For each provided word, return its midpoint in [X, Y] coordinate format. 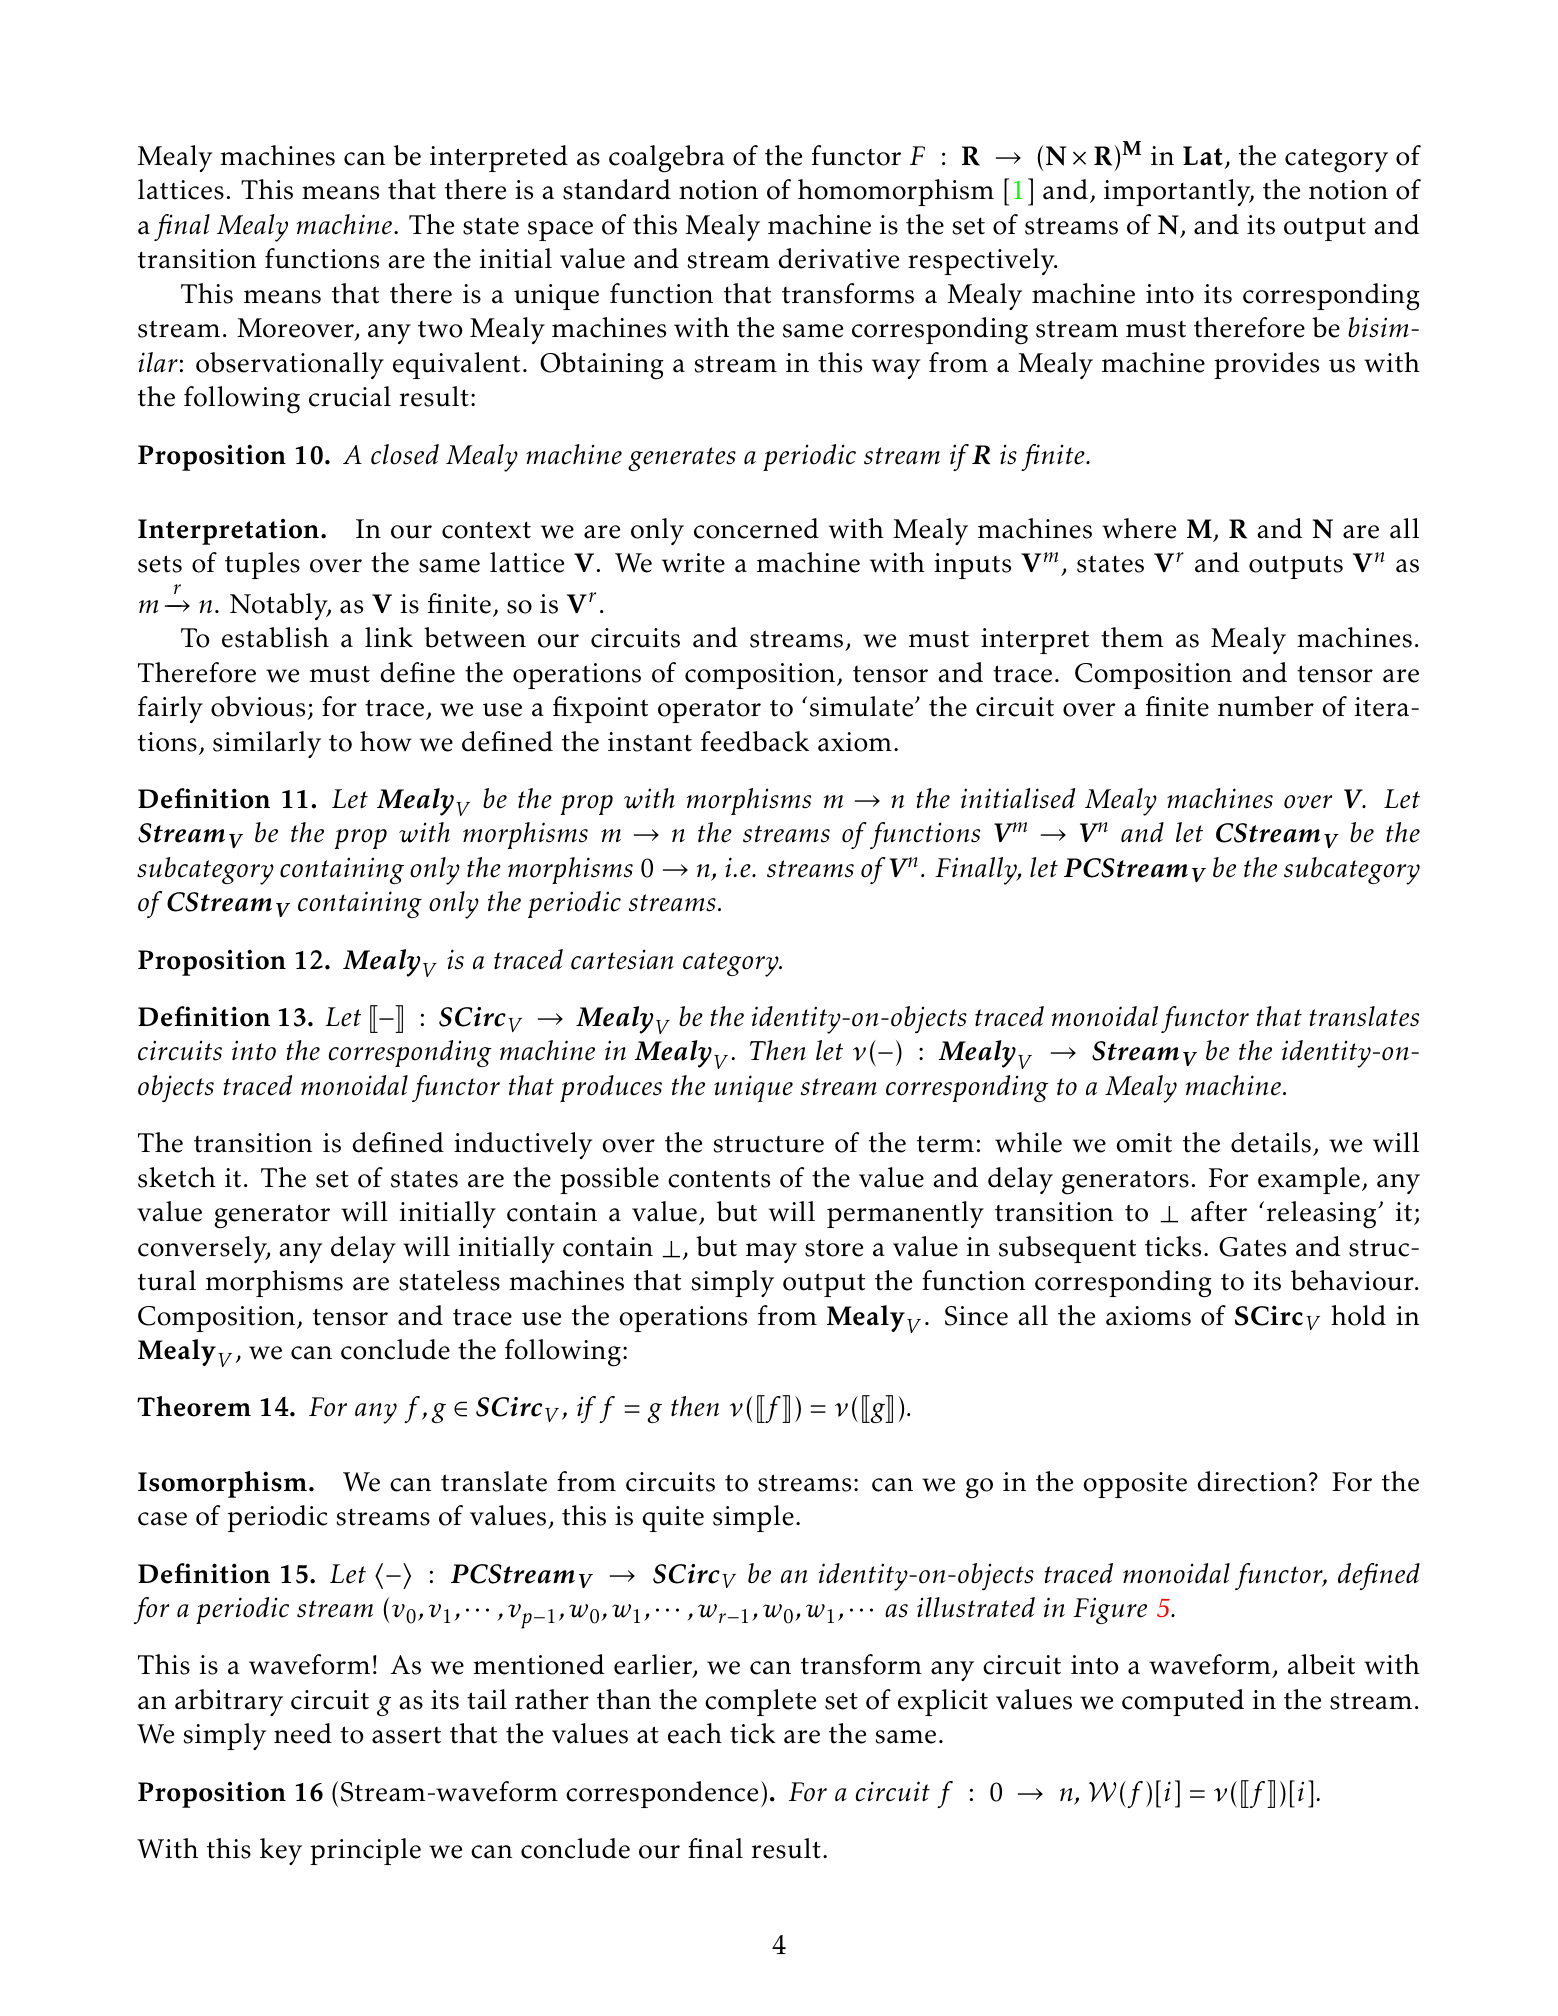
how [386, 741]
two [440, 329]
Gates [1252, 1247]
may [771, 1253]
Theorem [194, 1406]
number [1266, 706]
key [281, 1851]
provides [1266, 365]
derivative [839, 258]
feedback [755, 741]
